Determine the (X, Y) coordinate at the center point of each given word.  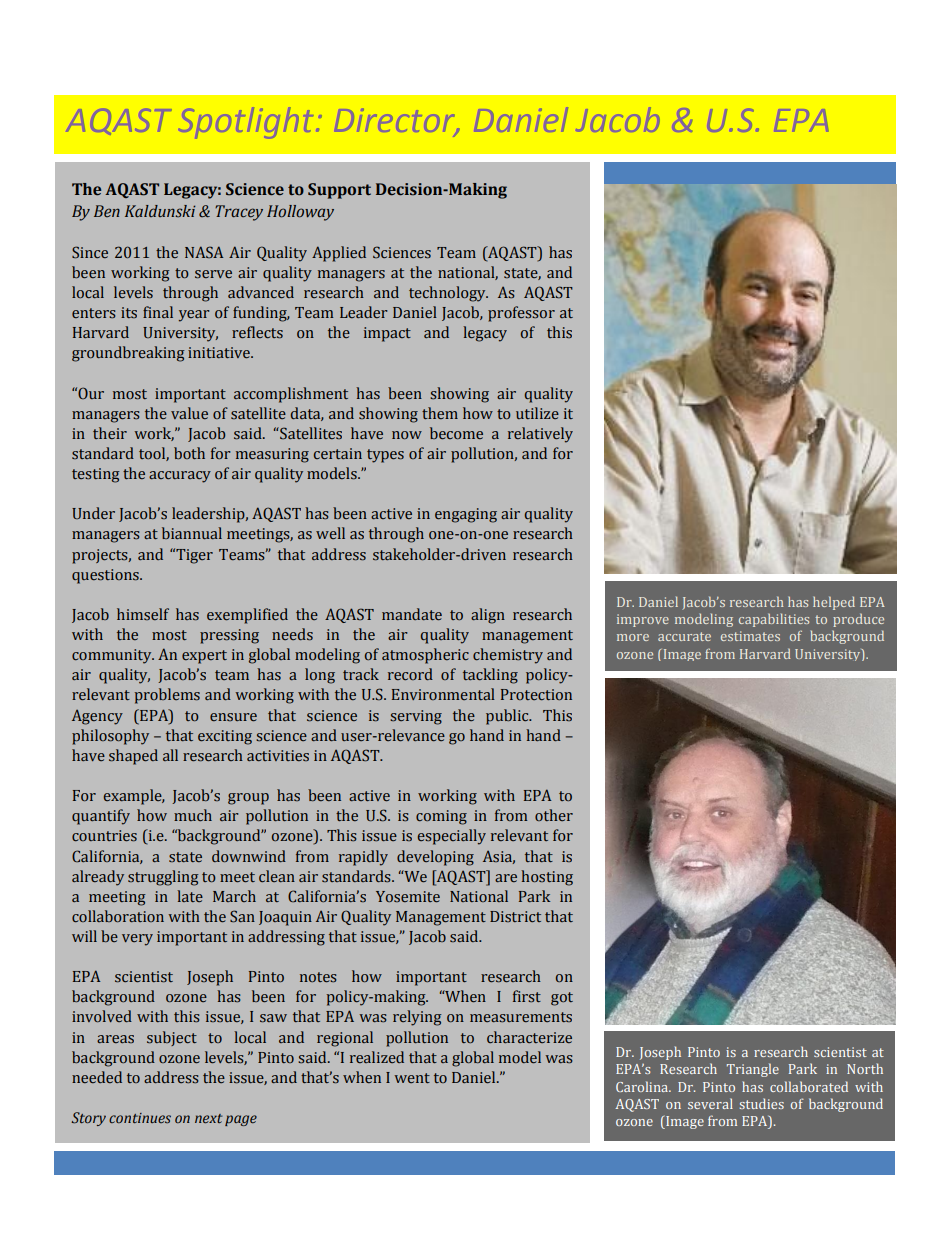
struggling (163, 878)
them (440, 413)
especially (452, 837)
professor (521, 314)
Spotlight (249, 123)
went (412, 1078)
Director (397, 121)
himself (143, 614)
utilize (537, 413)
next (208, 1118)
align (488, 616)
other (554, 815)
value (189, 413)
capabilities (774, 620)
